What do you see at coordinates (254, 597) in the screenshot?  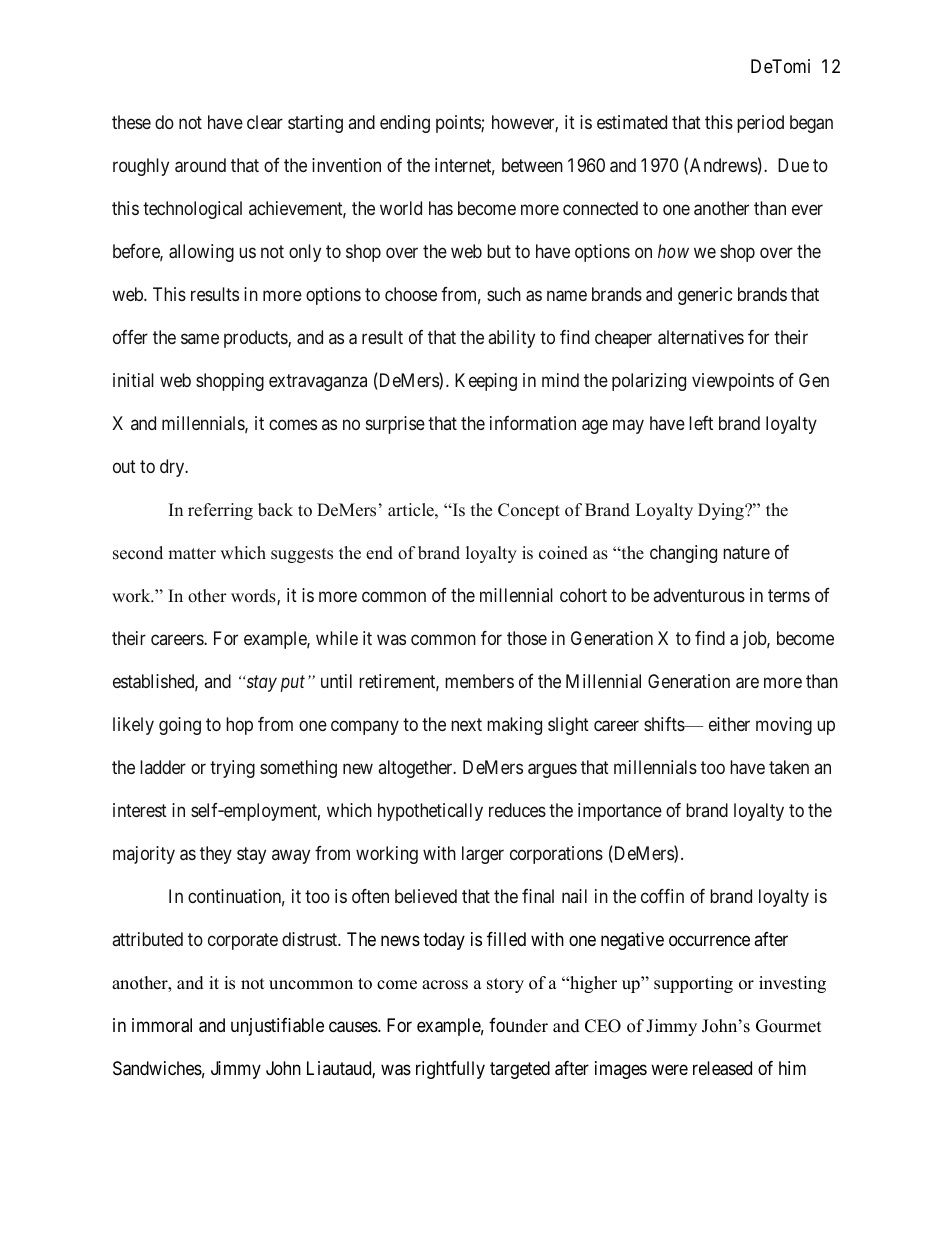 I see `words` at bounding box center [254, 597].
